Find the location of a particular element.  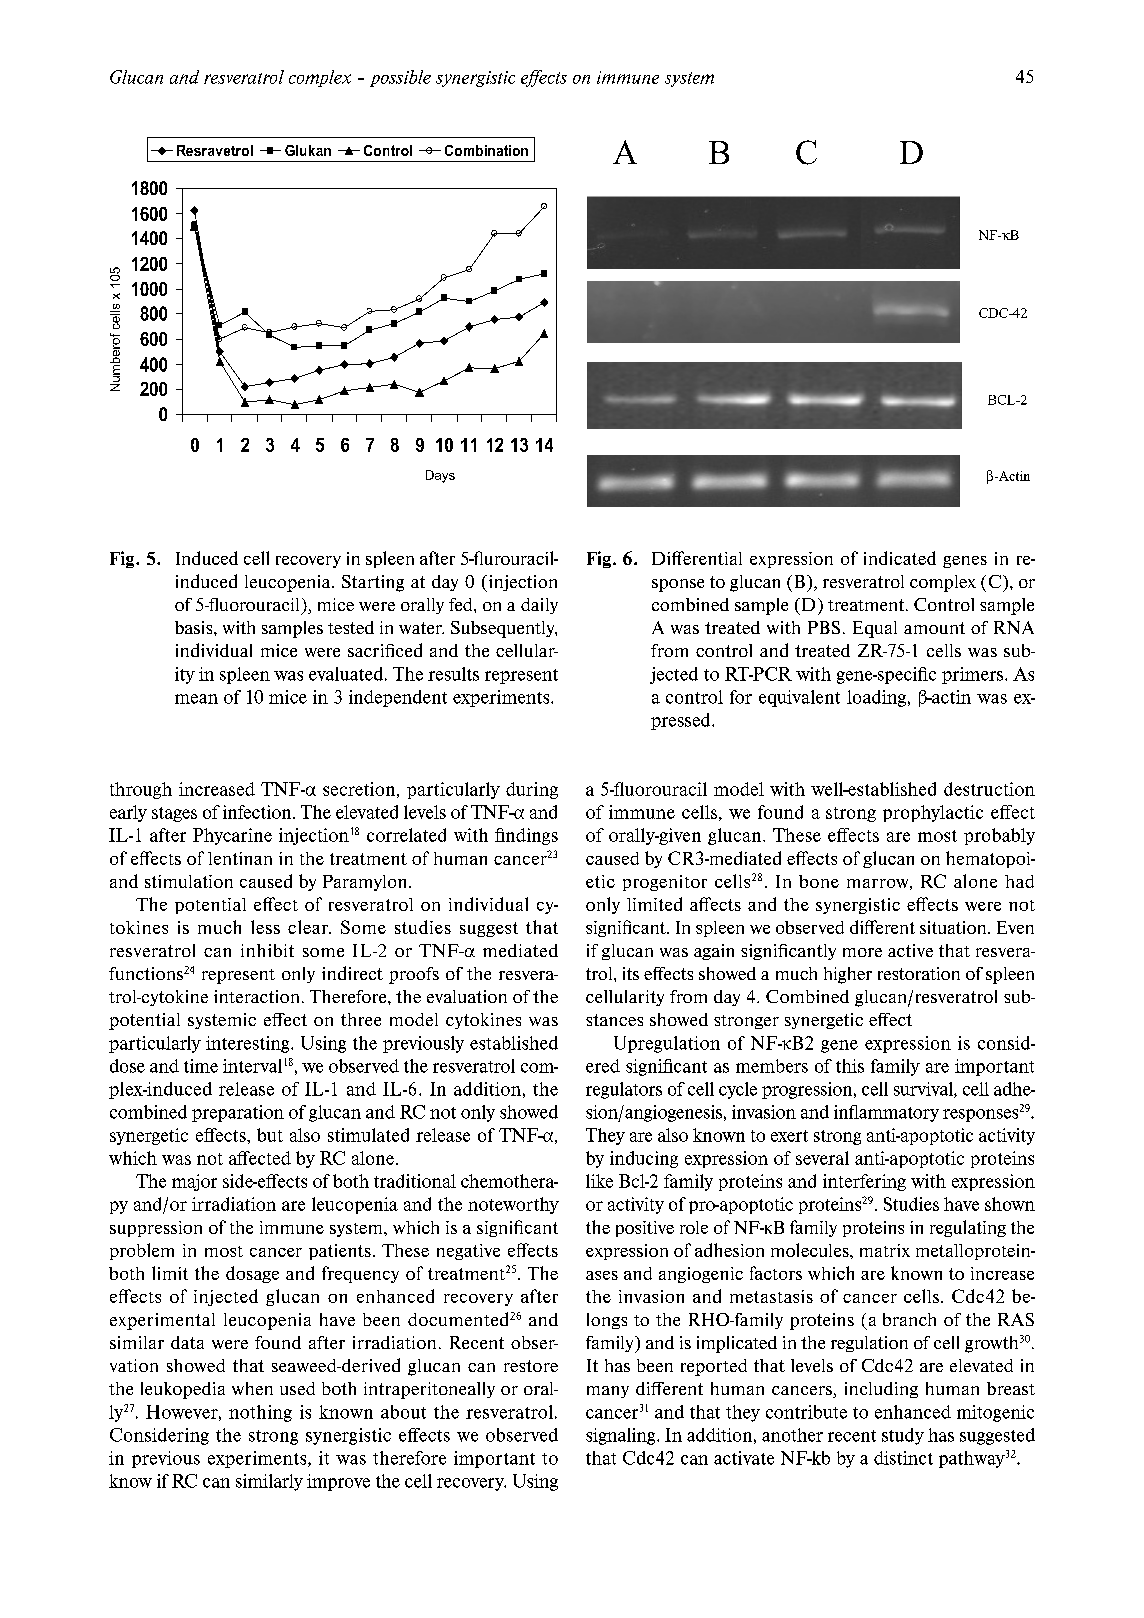

possible is located at coordinates (400, 78).
